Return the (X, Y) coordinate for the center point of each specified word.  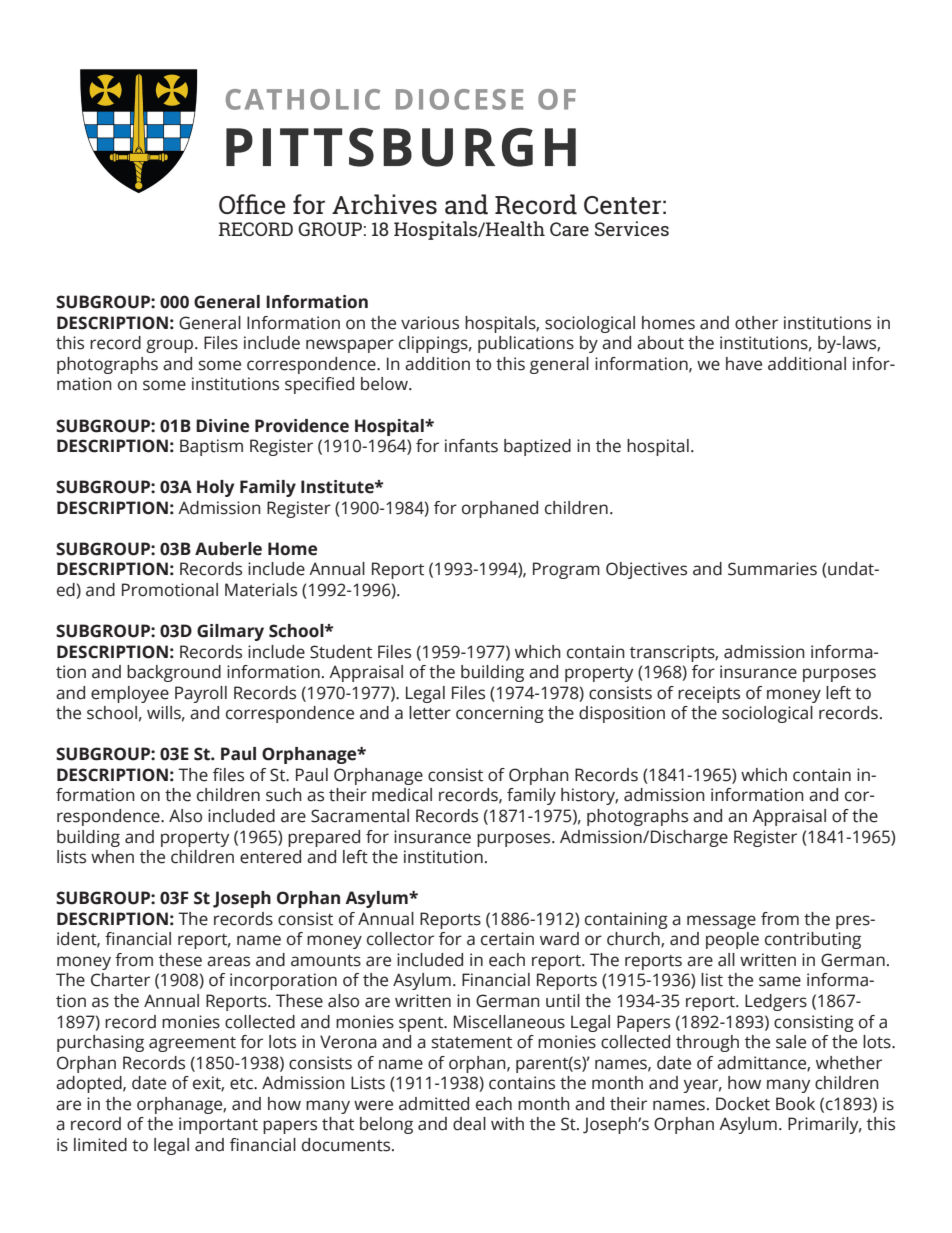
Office (252, 204)
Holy (215, 488)
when (112, 857)
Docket (743, 1104)
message (721, 922)
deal (469, 1124)
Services (632, 228)
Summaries (772, 569)
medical (402, 795)
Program (566, 570)
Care (569, 229)
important (218, 1125)
